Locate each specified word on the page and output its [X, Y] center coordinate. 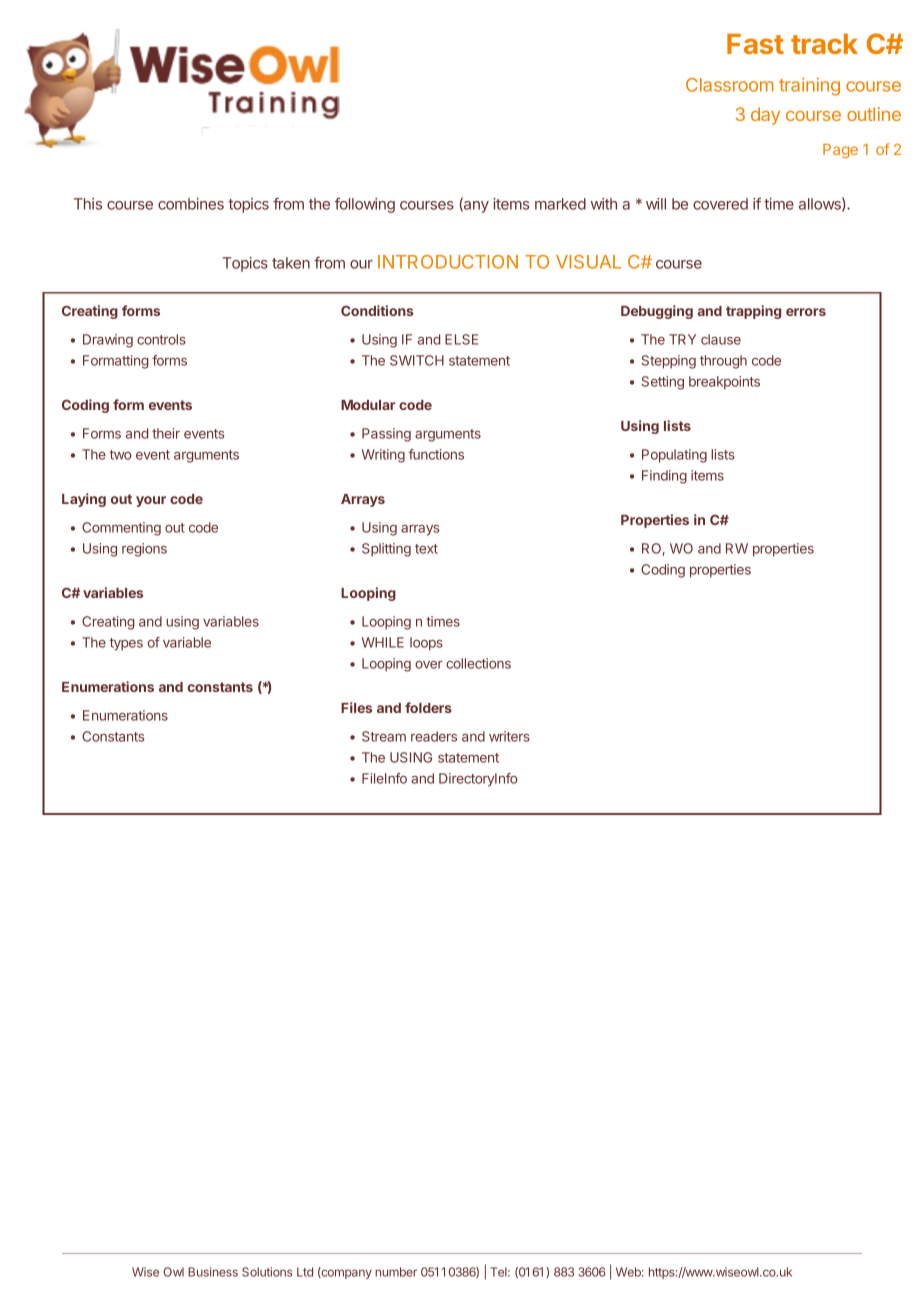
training [809, 86]
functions [436, 454]
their [166, 433]
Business [213, 1272]
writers [509, 736]
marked [560, 204]
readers [434, 736]
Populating [674, 456]
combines [191, 204]
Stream [384, 736]
